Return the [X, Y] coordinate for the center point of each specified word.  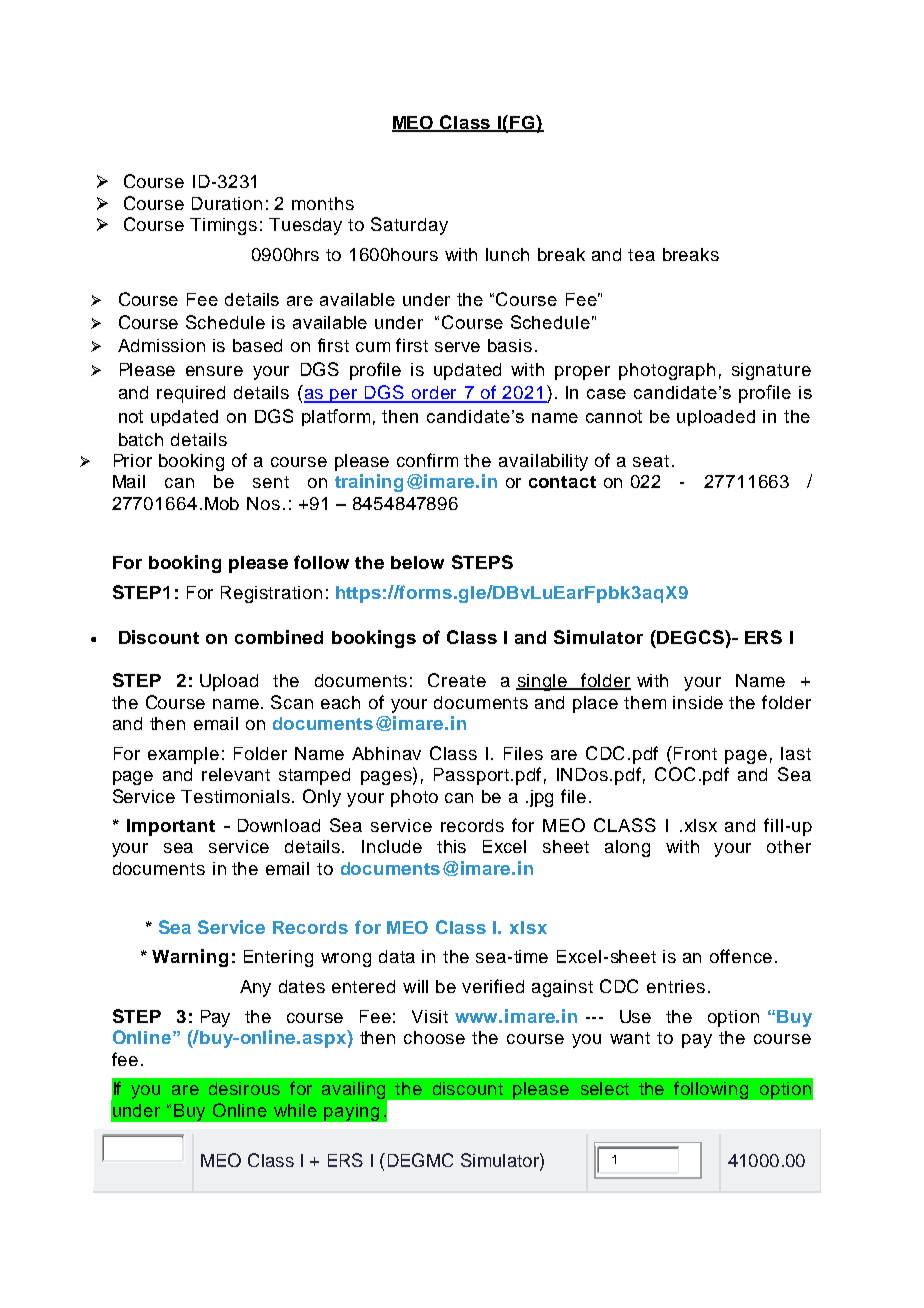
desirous [244, 1088]
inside [698, 702]
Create [457, 680]
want [630, 1038]
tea [641, 255]
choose [434, 1037]
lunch [507, 254]
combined [279, 637]
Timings [223, 226]
